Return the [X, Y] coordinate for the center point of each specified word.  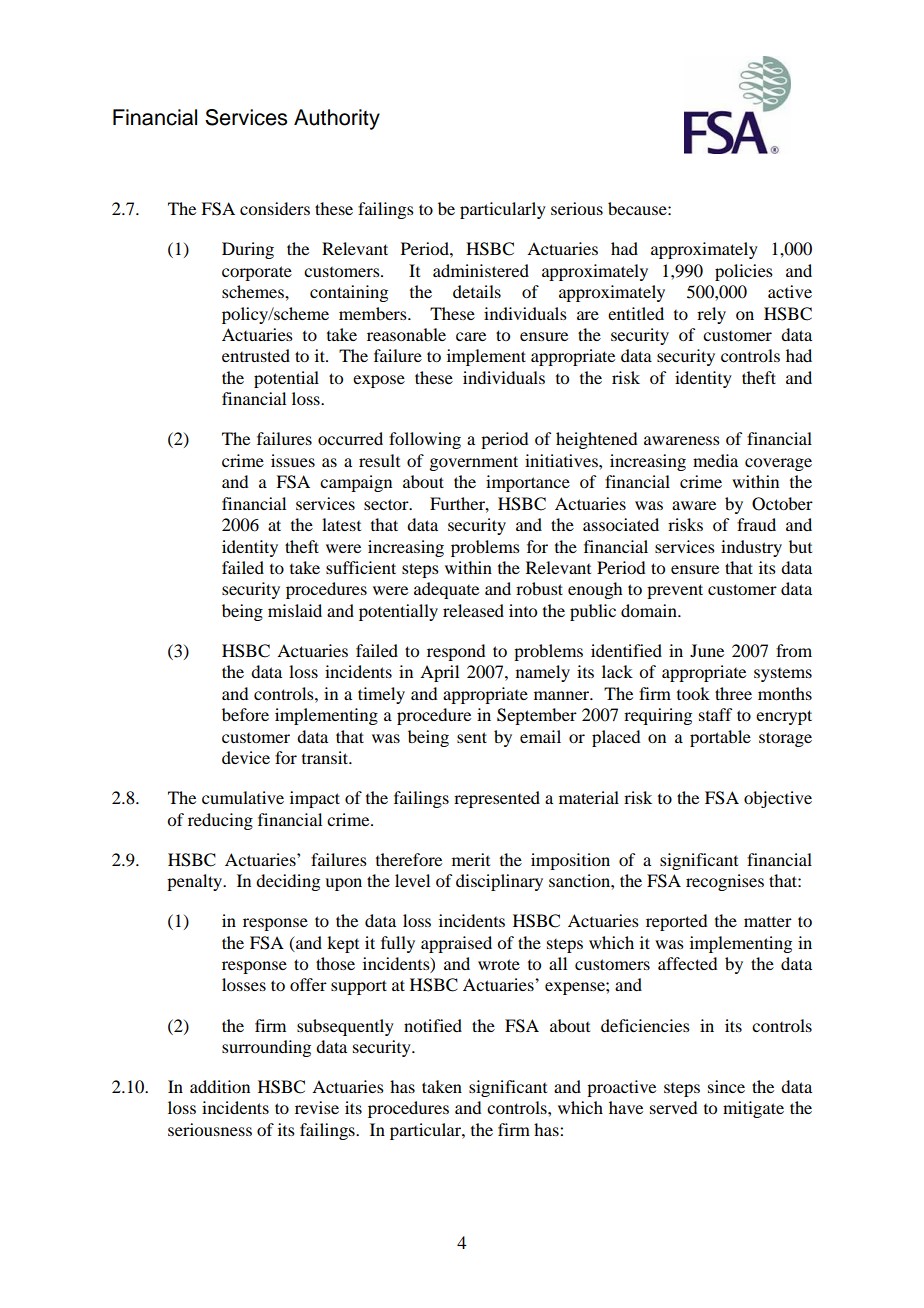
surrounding [266, 1048]
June [707, 650]
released [473, 610]
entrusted [256, 355]
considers [275, 208]
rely [711, 315]
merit [471, 859]
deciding [288, 882]
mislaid [295, 610]
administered [481, 270]
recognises [725, 882]
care [471, 336]
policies [744, 272]
